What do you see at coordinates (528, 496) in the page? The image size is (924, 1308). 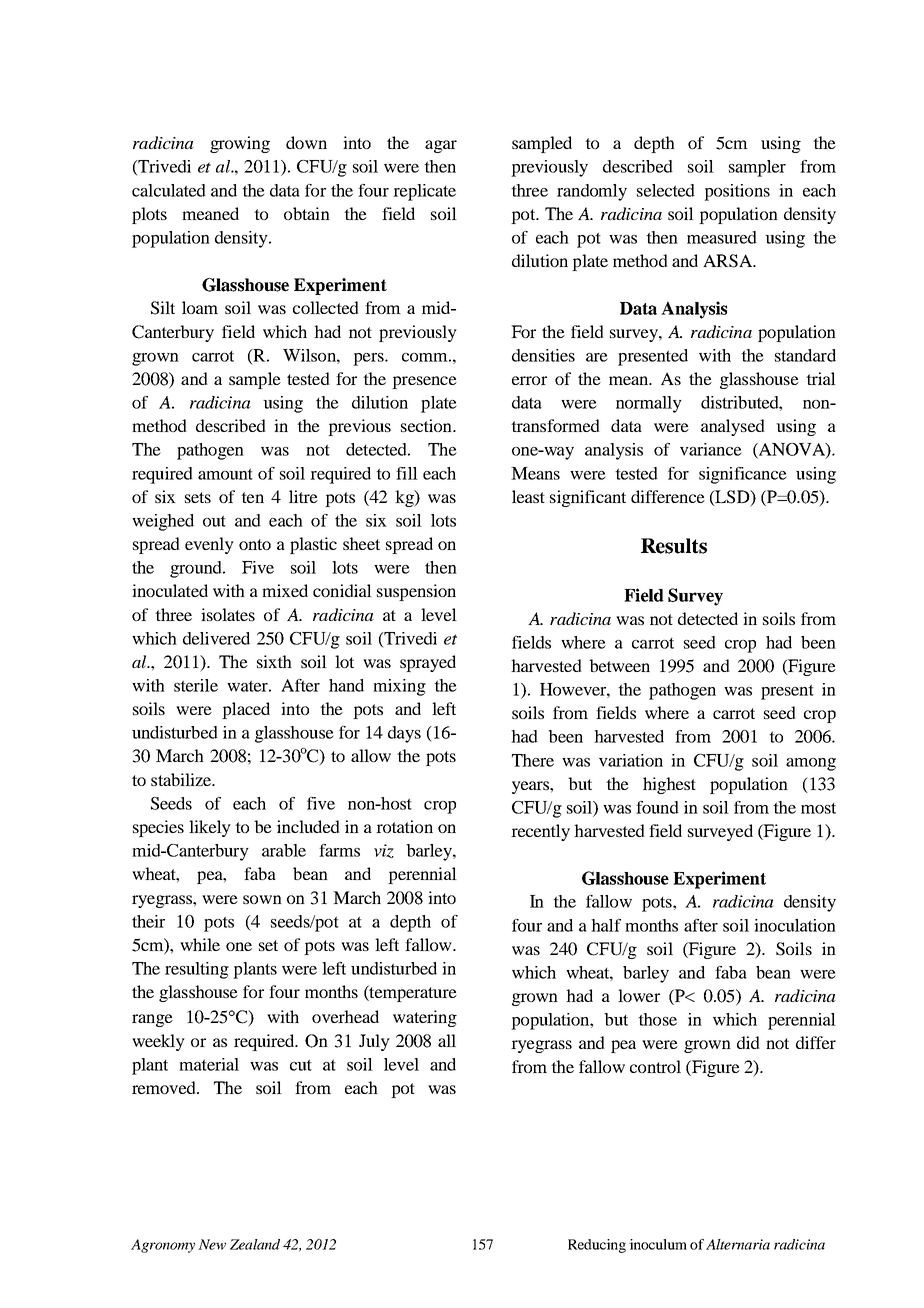 I see `least` at bounding box center [528, 496].
